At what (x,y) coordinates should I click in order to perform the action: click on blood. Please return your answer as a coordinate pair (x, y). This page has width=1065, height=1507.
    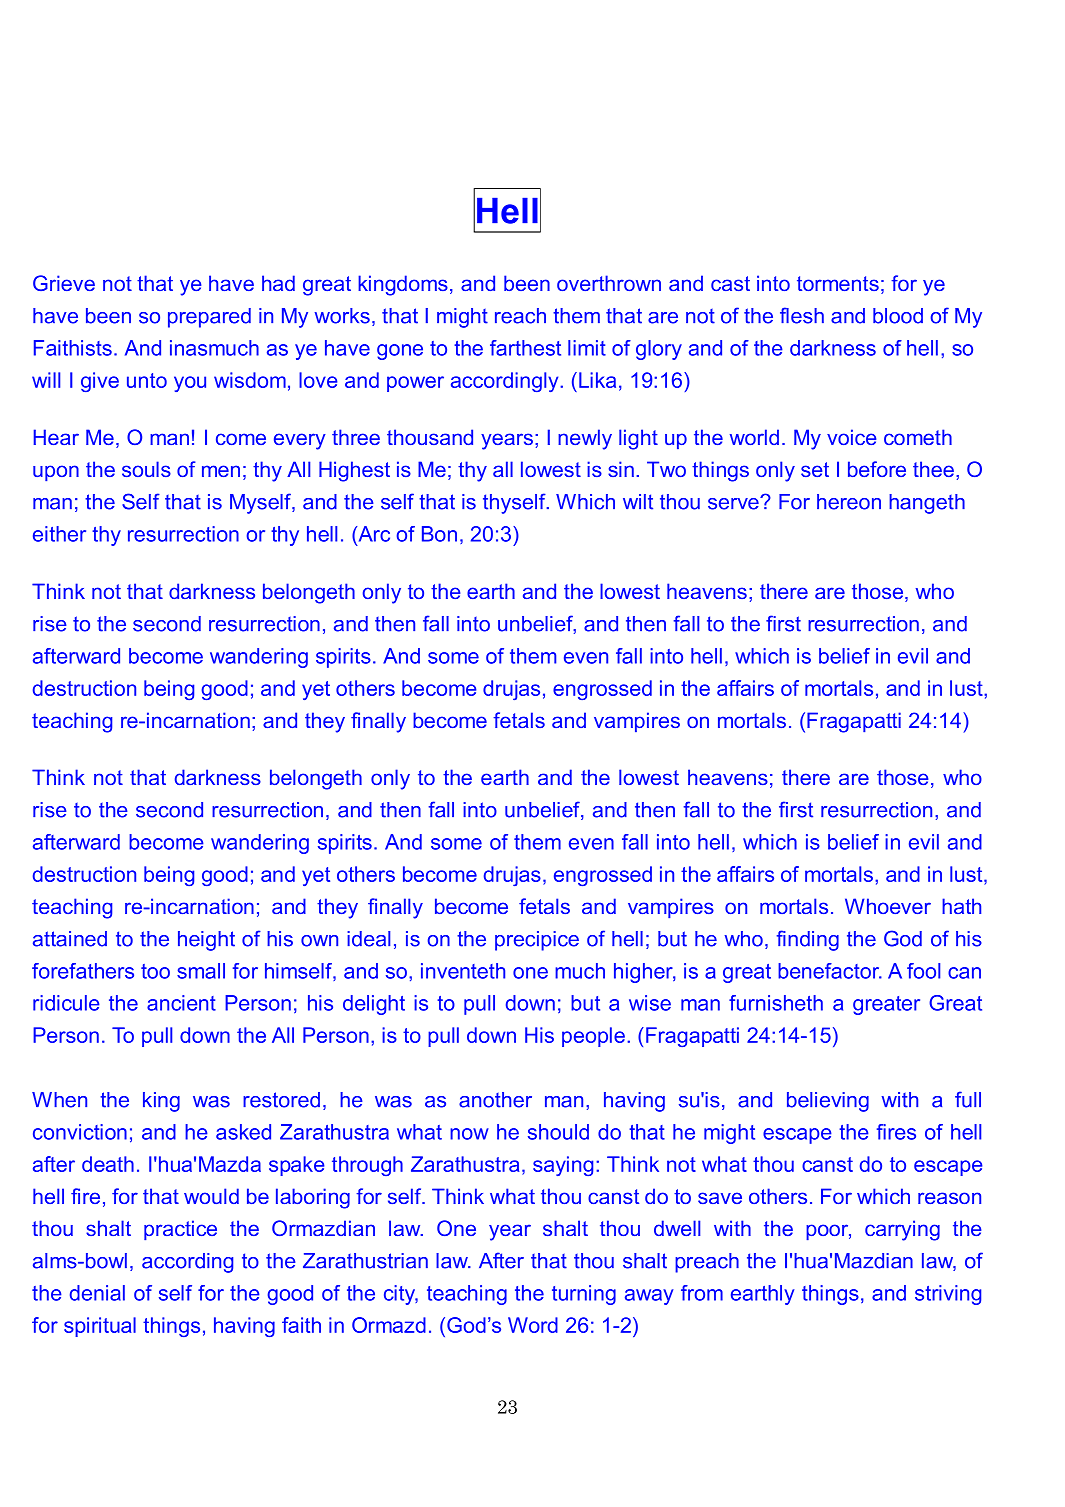
    Looking at the image, I should click on (898, 316).
